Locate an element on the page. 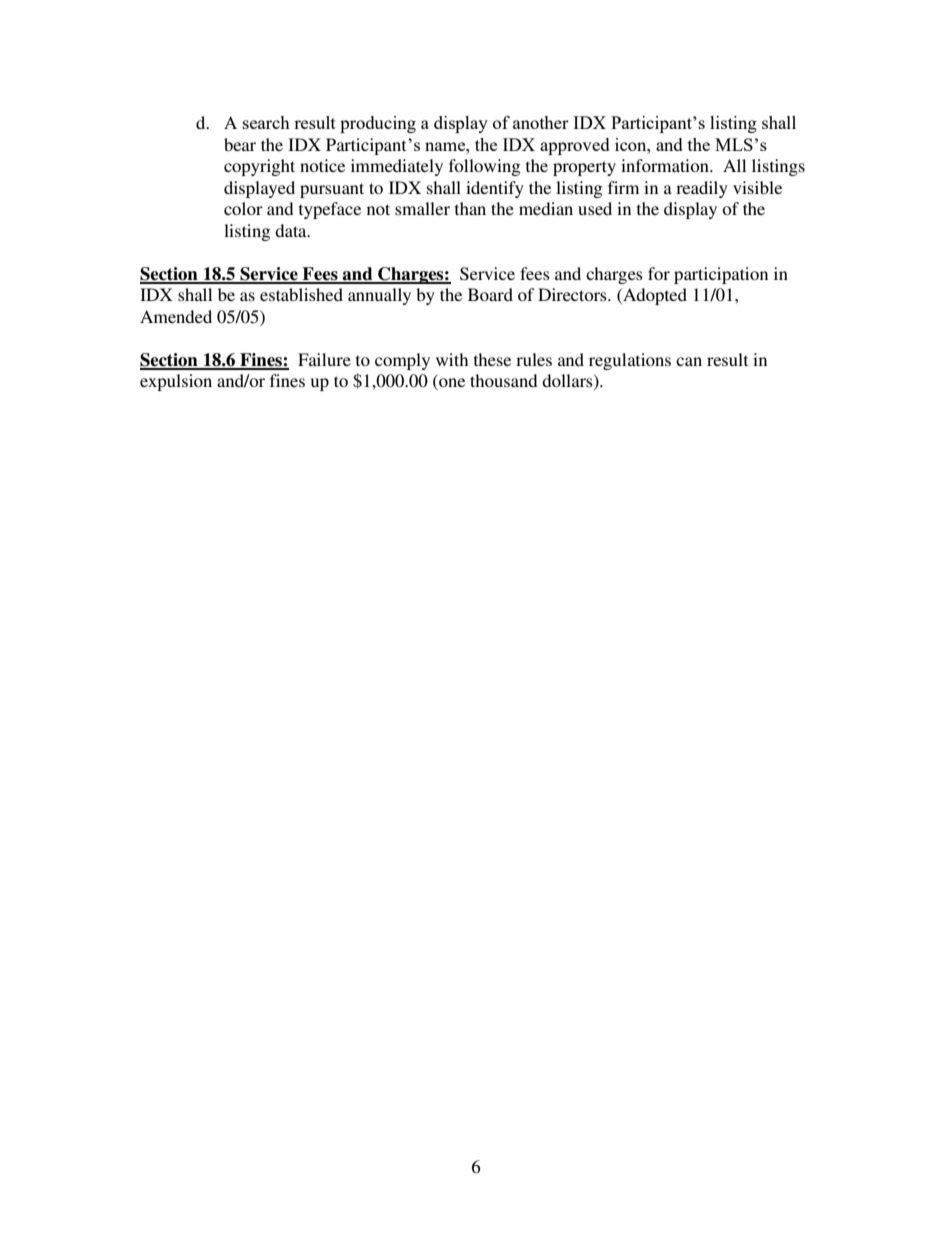 The width and height of the image is (952, 1233). another is located at coordinates (541, 122).
